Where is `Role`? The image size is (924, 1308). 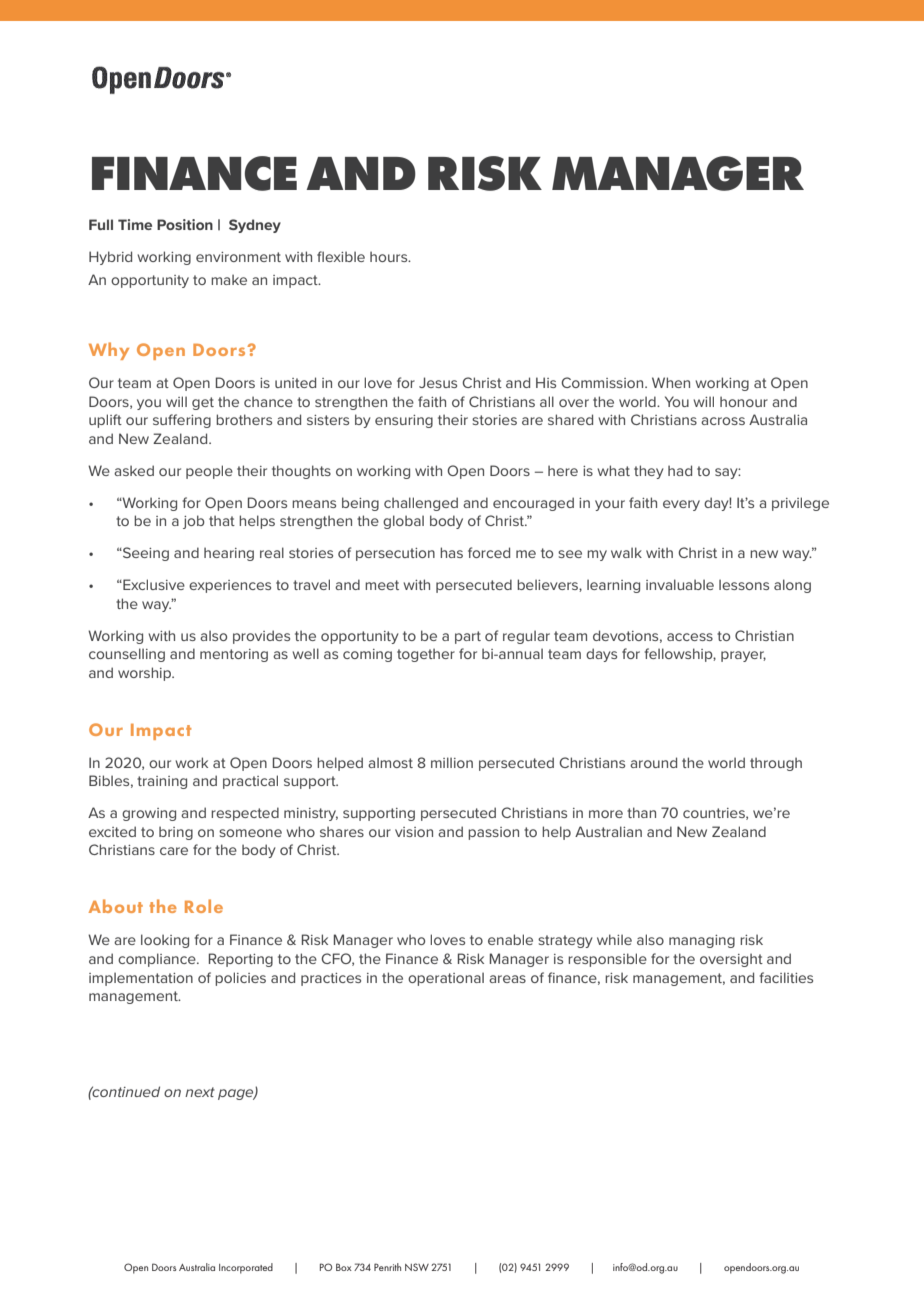 Role is located at coordinates (204, 906).
